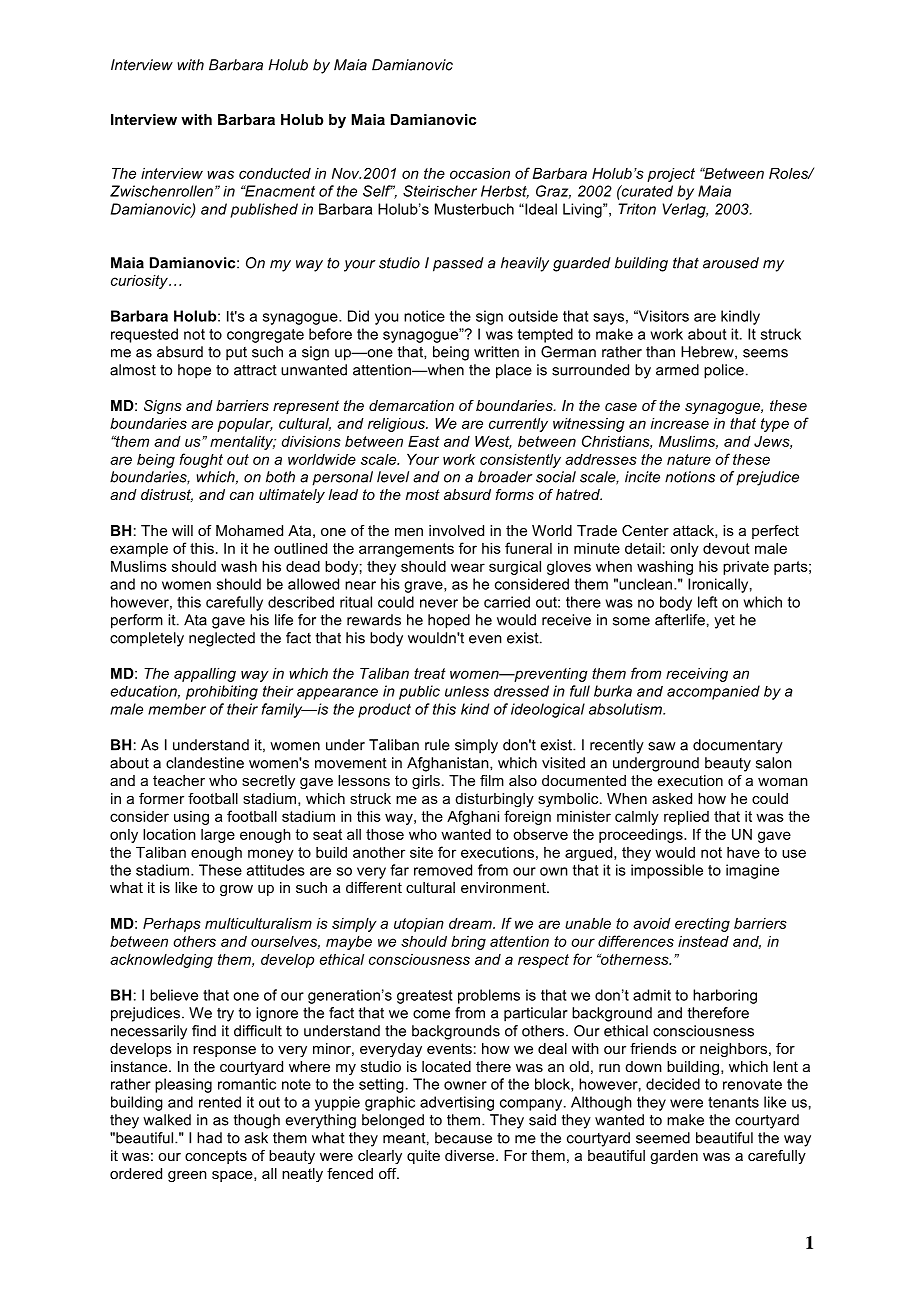 Image resolution: width=924 pixels, height=1308 pixels. What do you see at coordinates (480, 173) in the screenshot?
I see `occasion` at bounding box center [480, 173].
